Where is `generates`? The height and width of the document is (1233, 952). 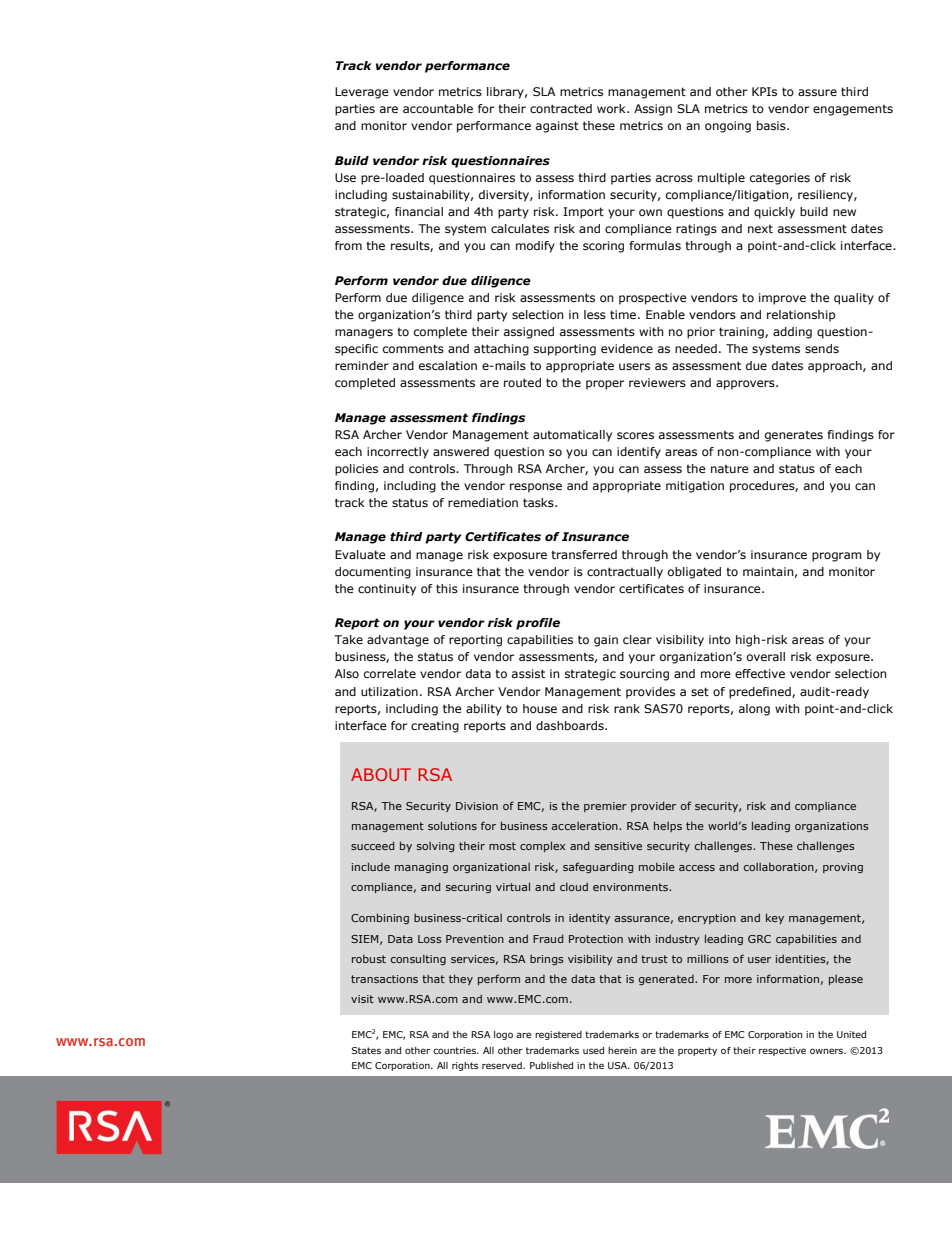
generates is located at coordinates (794, 436).
